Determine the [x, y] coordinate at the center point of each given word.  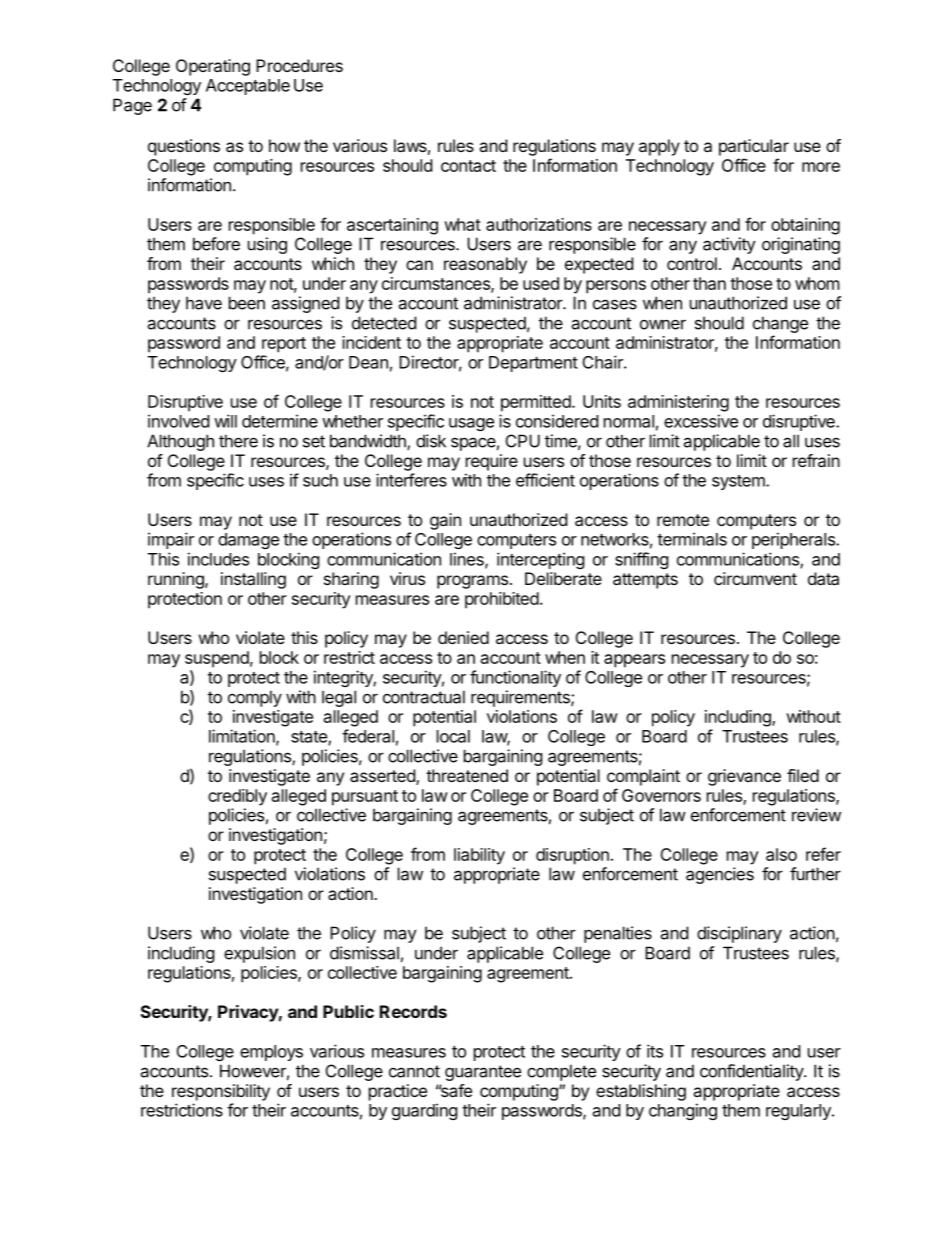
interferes [411, 480]
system [739, 482]
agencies [720, 875]
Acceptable [248, 87]
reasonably [485, 265]
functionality [515, 678]
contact [468, 166]
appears [634, 661]
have [204, 303]
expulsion [259, 954]
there [238, 441]
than [709, 283]
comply [255, 698]
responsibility [221, 1092]
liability [479, 856]
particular [754, 147]
